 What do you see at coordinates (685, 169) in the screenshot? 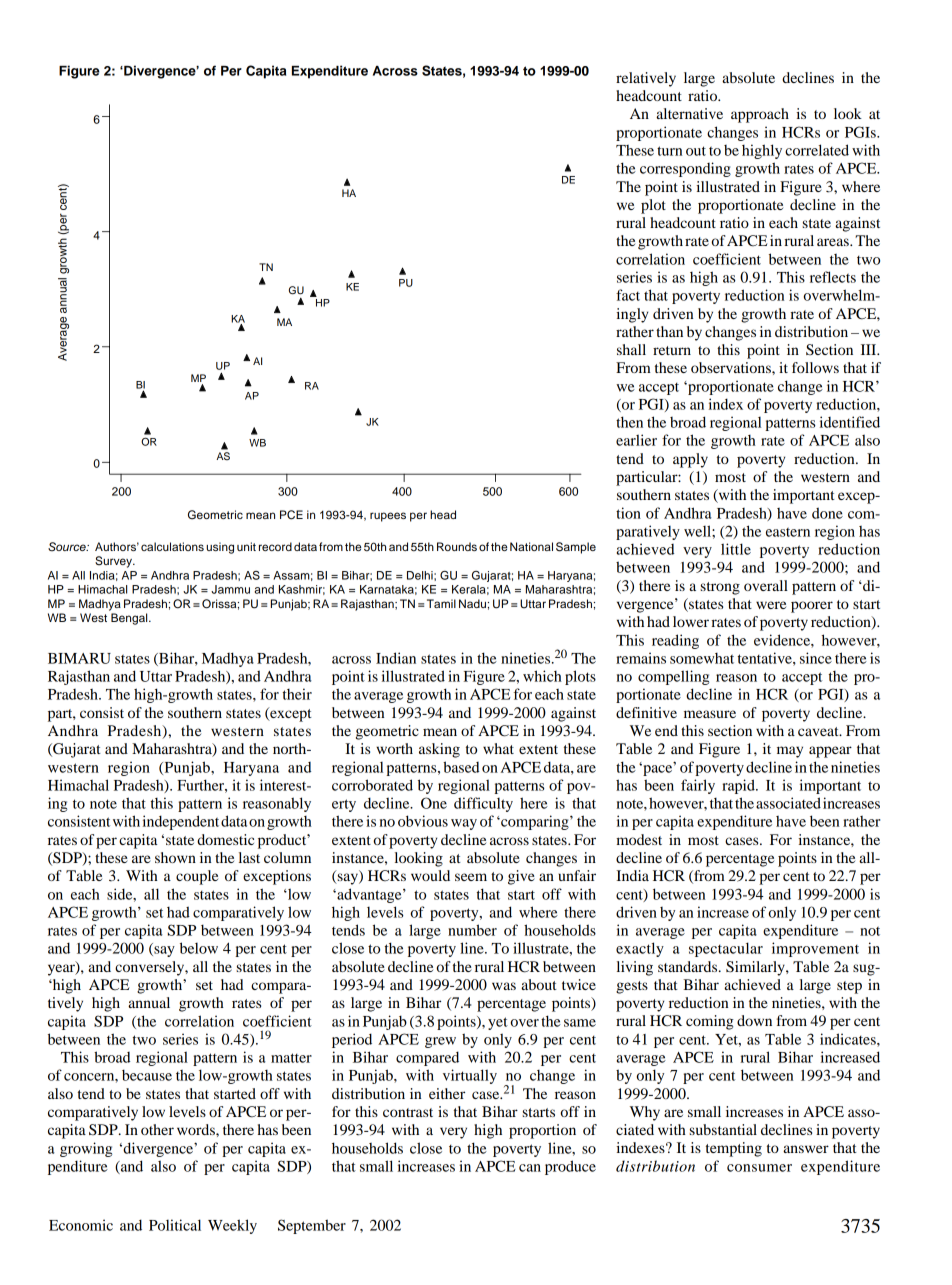
I see `corresponding` at bounding box center [685, 169].
